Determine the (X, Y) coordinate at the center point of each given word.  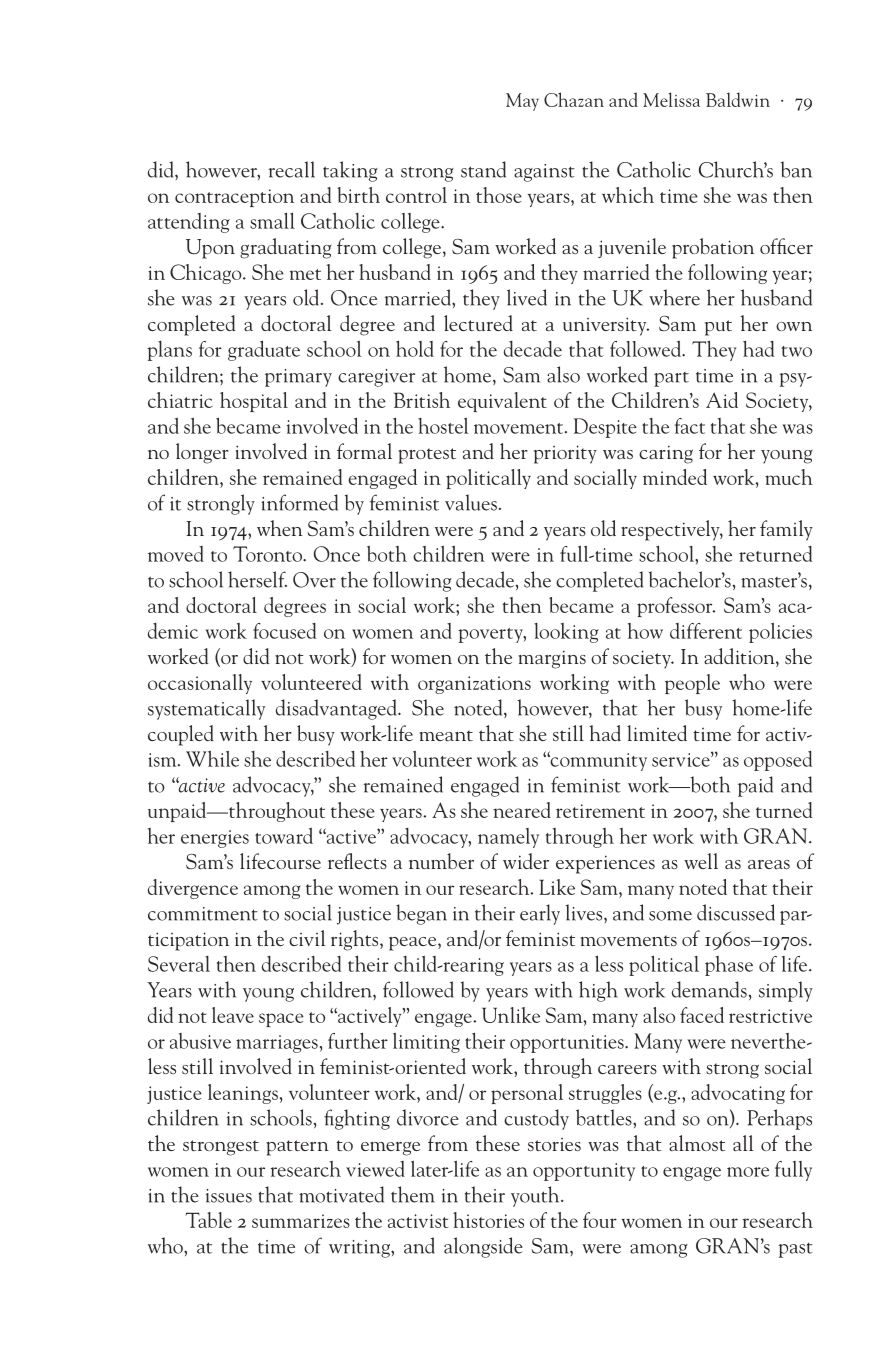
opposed (778, 760)
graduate (264, 350)
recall (291, 169)
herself (257, 579)
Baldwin (738, 99)
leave (233, 1015)
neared (522, 810)
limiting (426, 1043)
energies (215, 839)
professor (676, 607)
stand (483, 169)
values (471, 502)
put (718, 328)
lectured (478, 323)
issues (229, 1196)
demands (709, 989)
